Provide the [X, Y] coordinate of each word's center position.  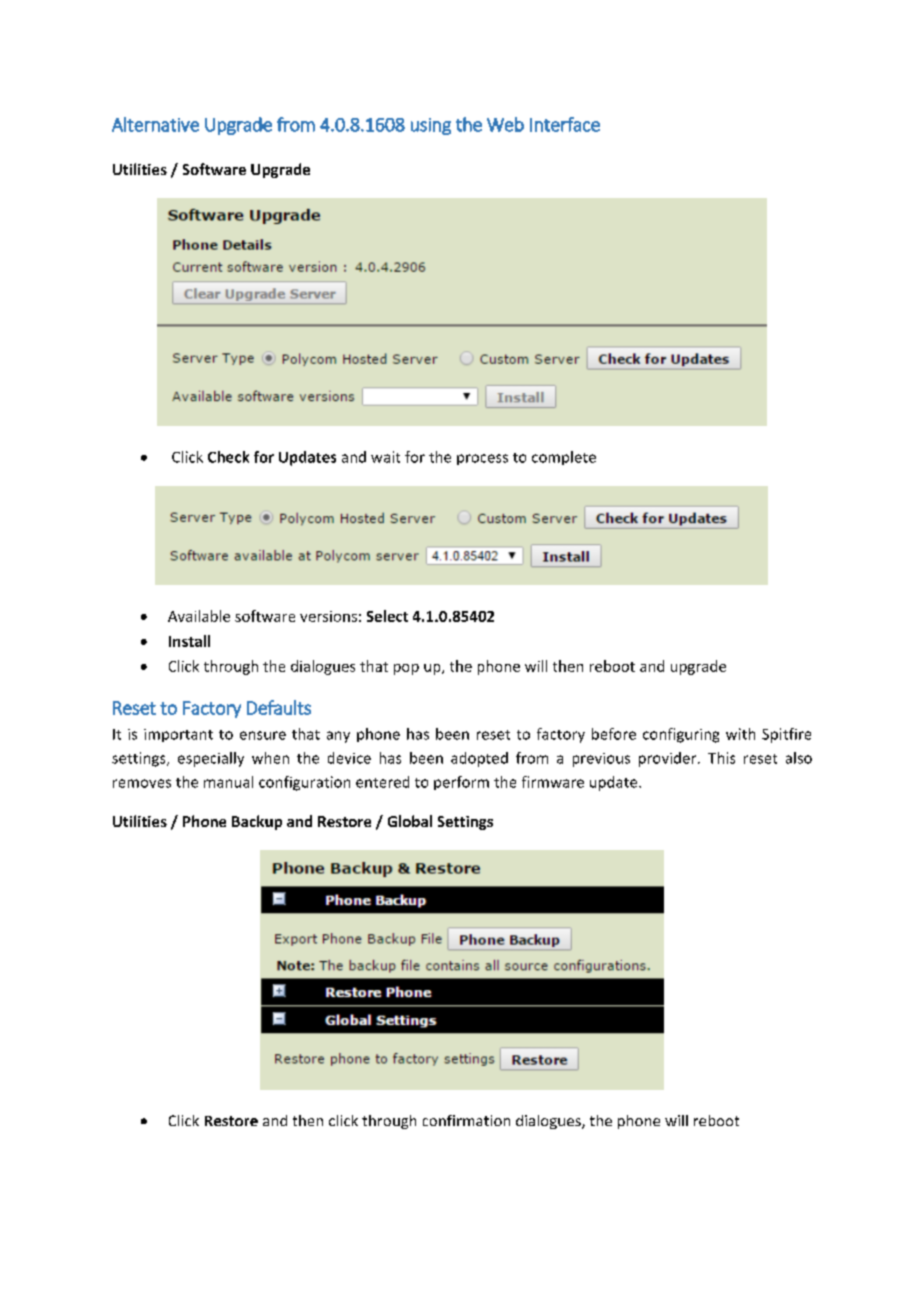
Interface [565, 124]
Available [199, 616]
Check [228, 457]
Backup [257, 822]
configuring [681, 735]
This [721, 758]
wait [385, 457]
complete [564, 458]
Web [505, 124]
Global [410, 821]
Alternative [155, 124]
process [482, 459]
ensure [263, 735]
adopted [479, 759]
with [740, 734]
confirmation [466, 1120]
